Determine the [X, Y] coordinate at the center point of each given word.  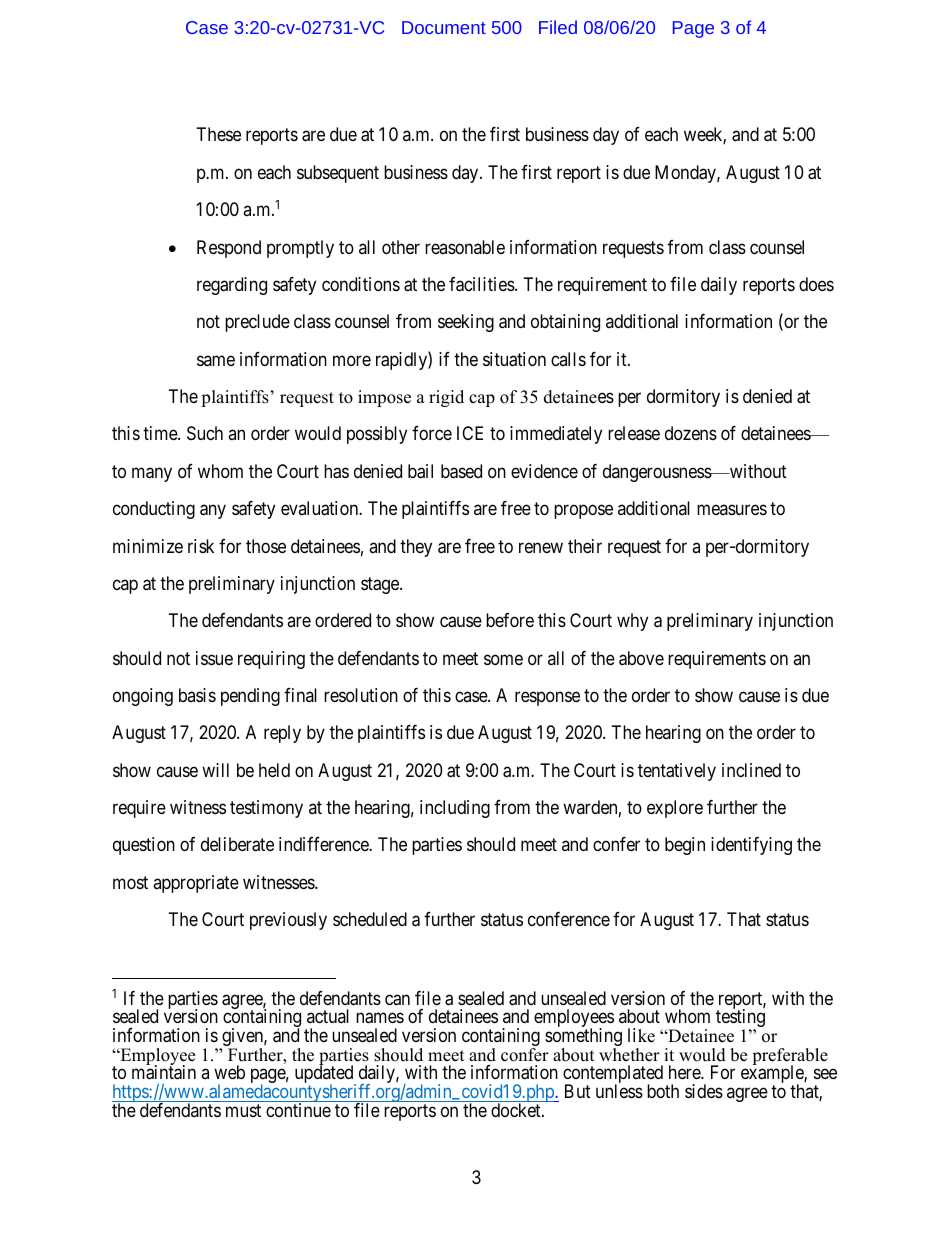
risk [201, 546]
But [578, 1091]
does [816, 284]
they [416, 548]
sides [704, 1091]
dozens [691, 433]
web [229, 1072]
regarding [232, 286]
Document [444, 27]
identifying [751, 846]
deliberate [237, 844]
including [455, 809]
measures [732, 510]
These [219, 134]
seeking [466, 323]
